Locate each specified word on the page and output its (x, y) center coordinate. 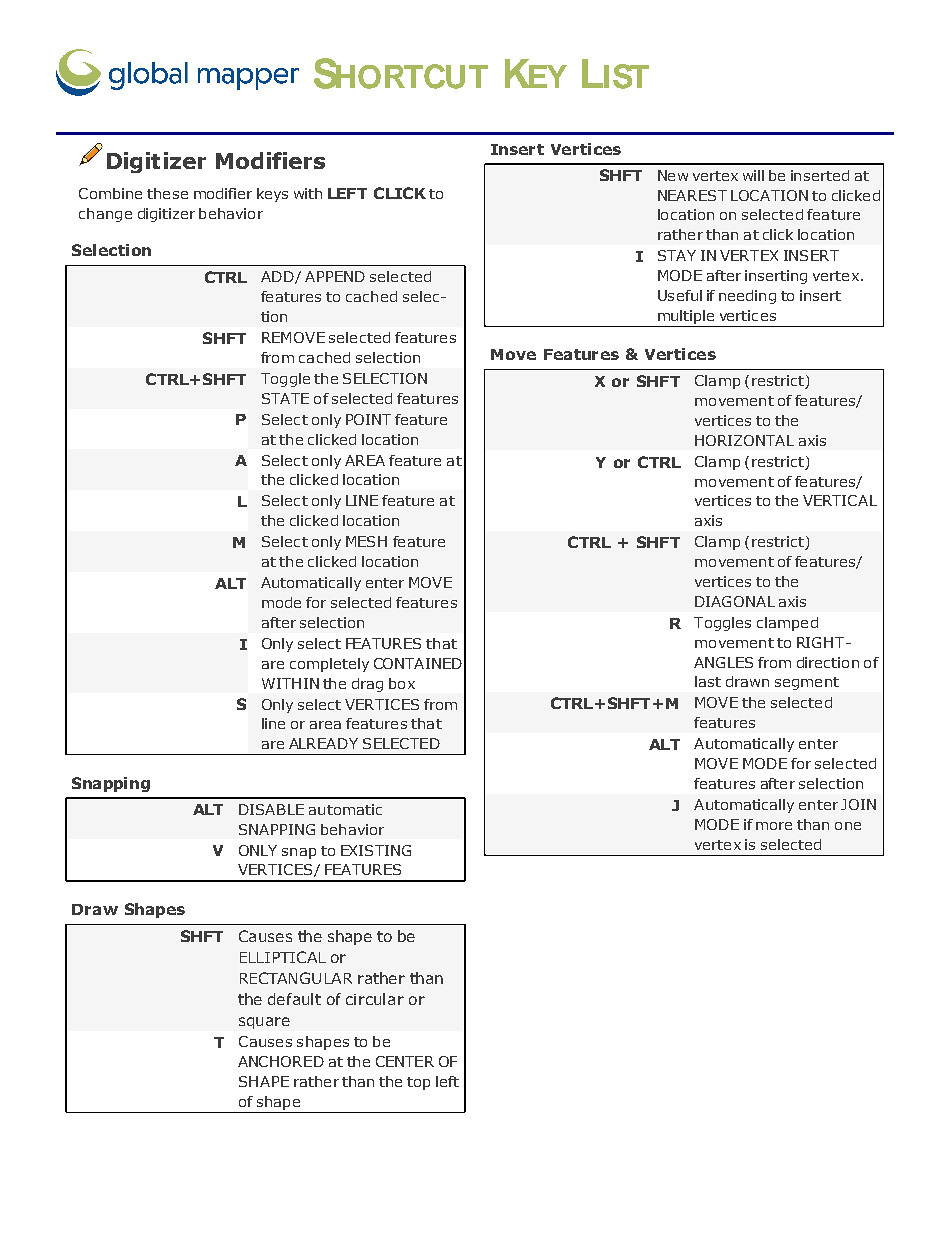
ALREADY (323, 743)
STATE (285, 398)
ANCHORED (281, 1061)
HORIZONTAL (744, 440)
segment (807, 683)
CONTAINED (418, 663)
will (753, 175)
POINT (368, 419)
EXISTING (376, 850)
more (774, 826)
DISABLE (271, 809)
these (167, 193)
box (402, 683)
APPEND (335, 276)
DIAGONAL (735, 601)
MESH (366, 541)
